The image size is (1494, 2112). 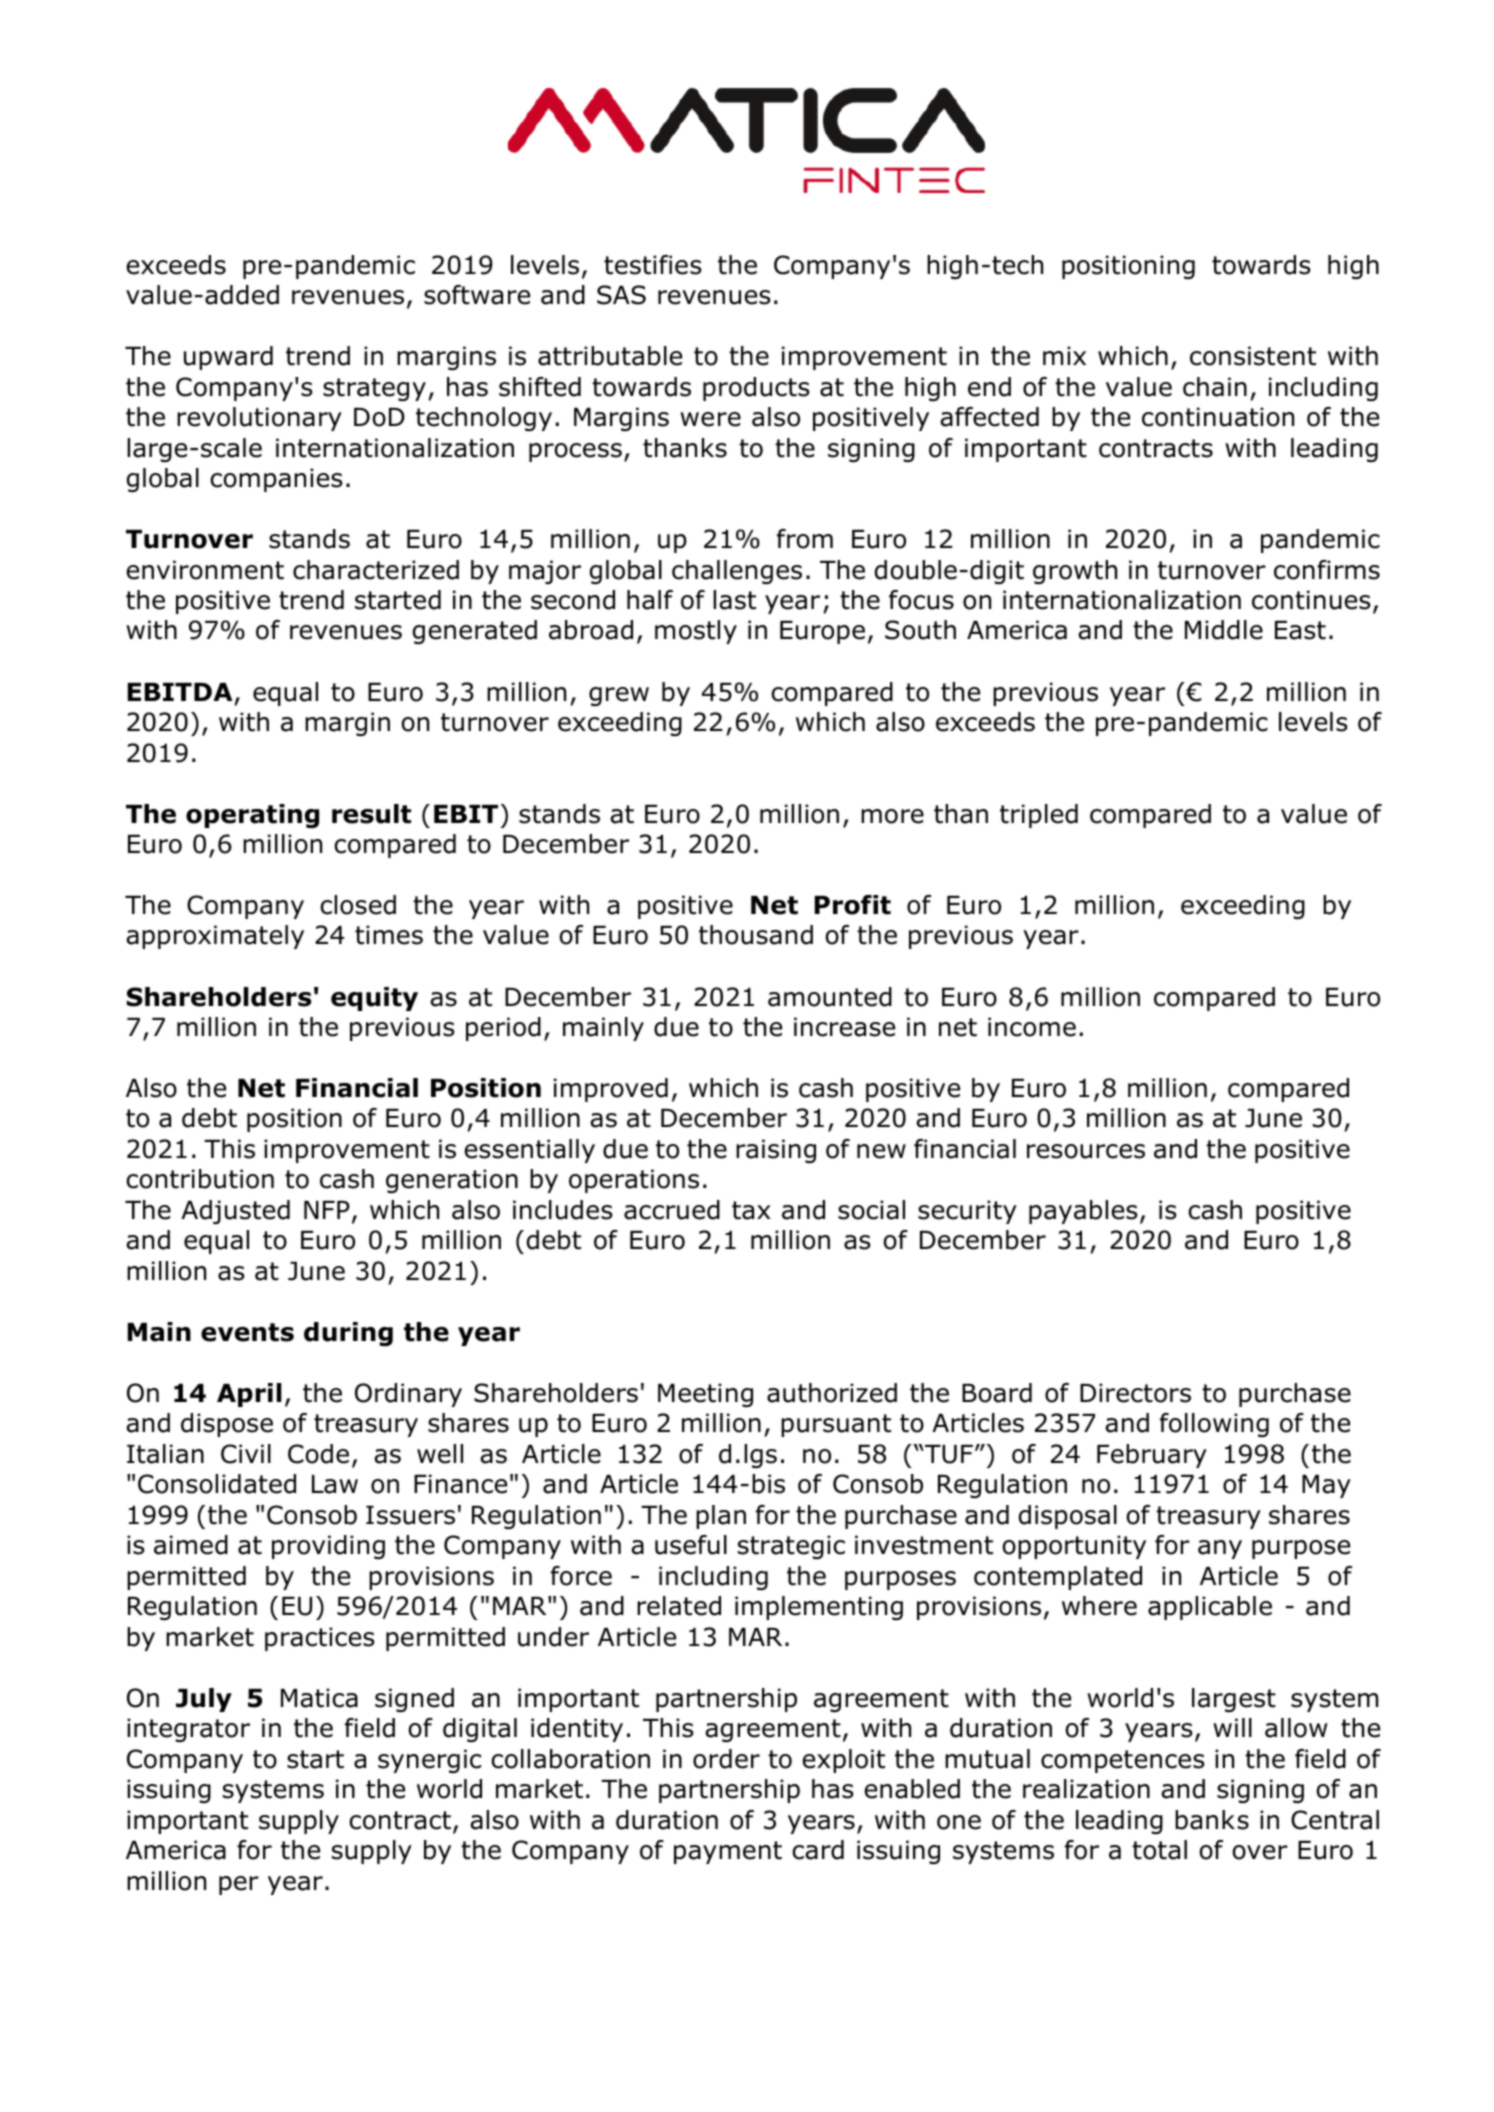 I want to click on Meeting, so click(x=705, y=1395).
